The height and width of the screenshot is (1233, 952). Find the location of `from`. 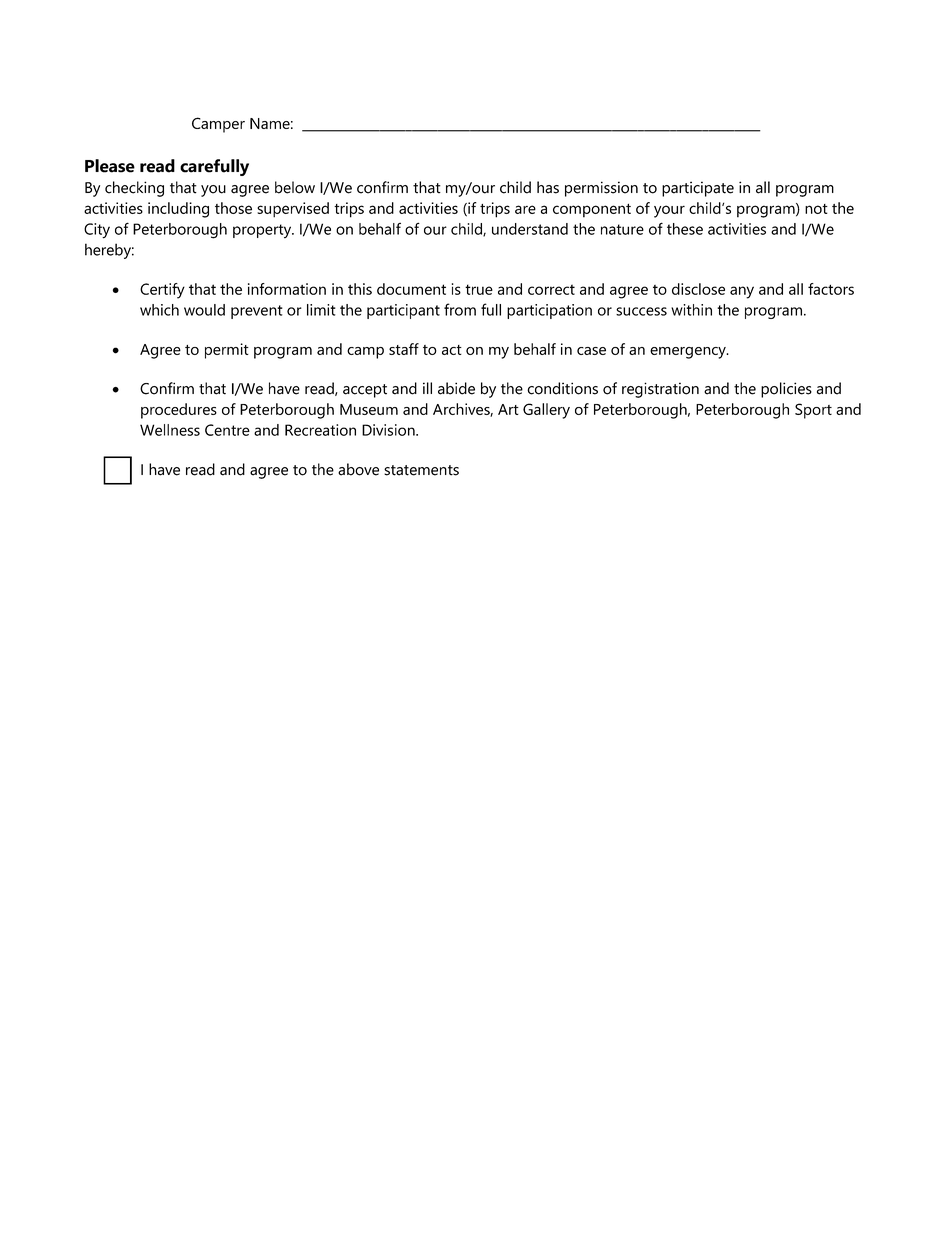

from is located at coordinates (460, 309).
